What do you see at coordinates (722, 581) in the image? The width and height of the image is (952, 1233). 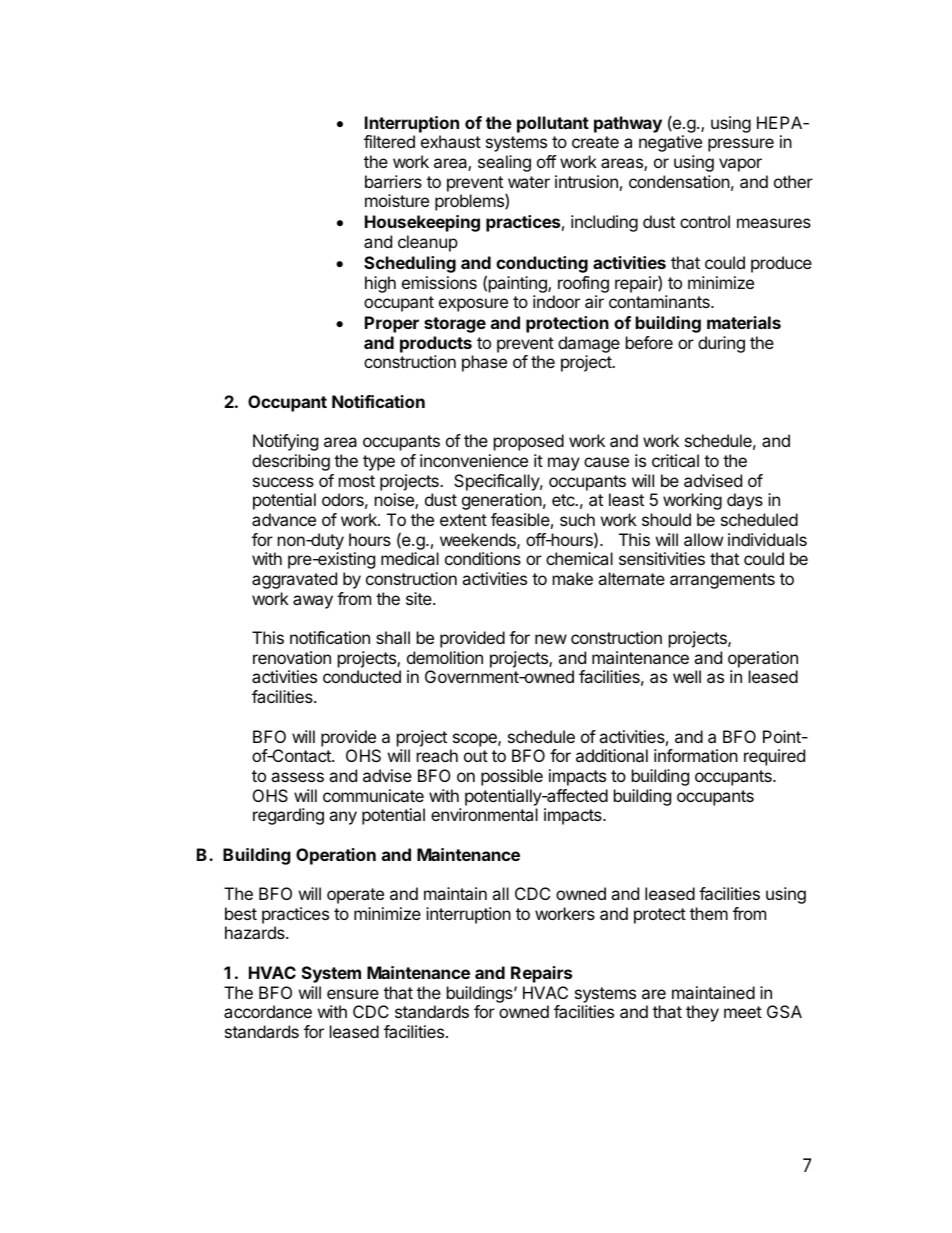 I see `arrangements` at bounding box center [722, 581].
